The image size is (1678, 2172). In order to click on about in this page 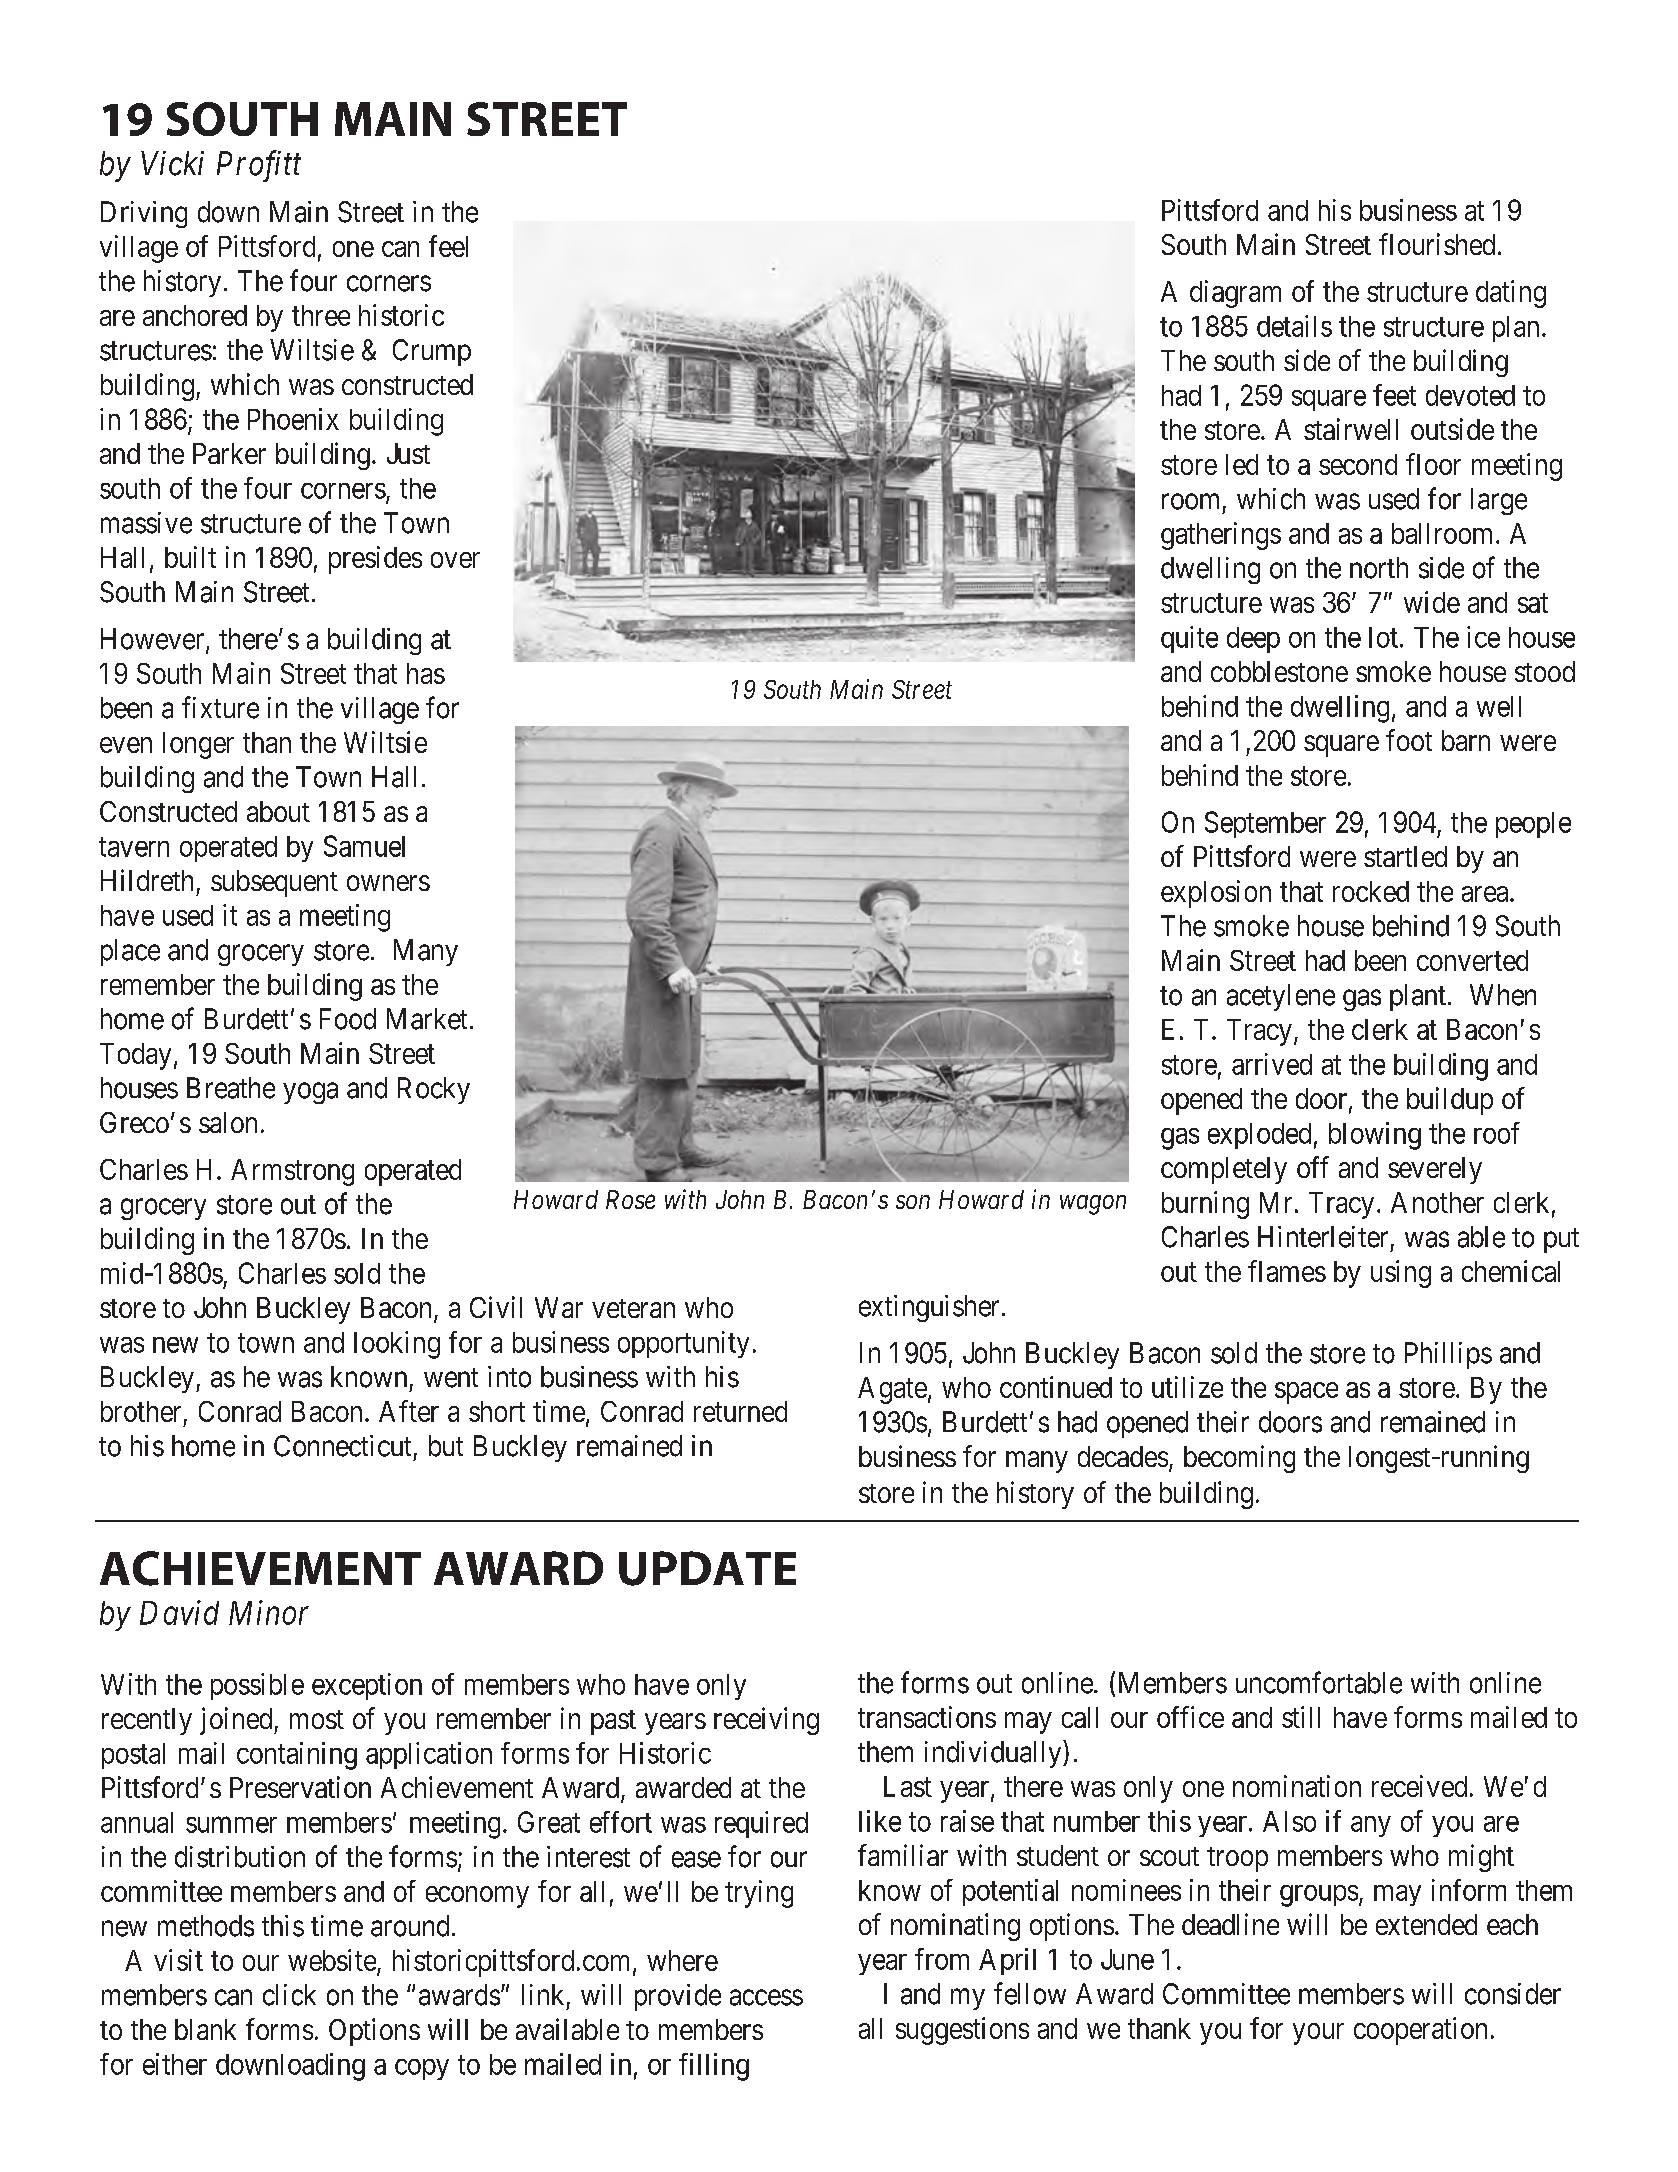, I will do `click(278, 811)`.
